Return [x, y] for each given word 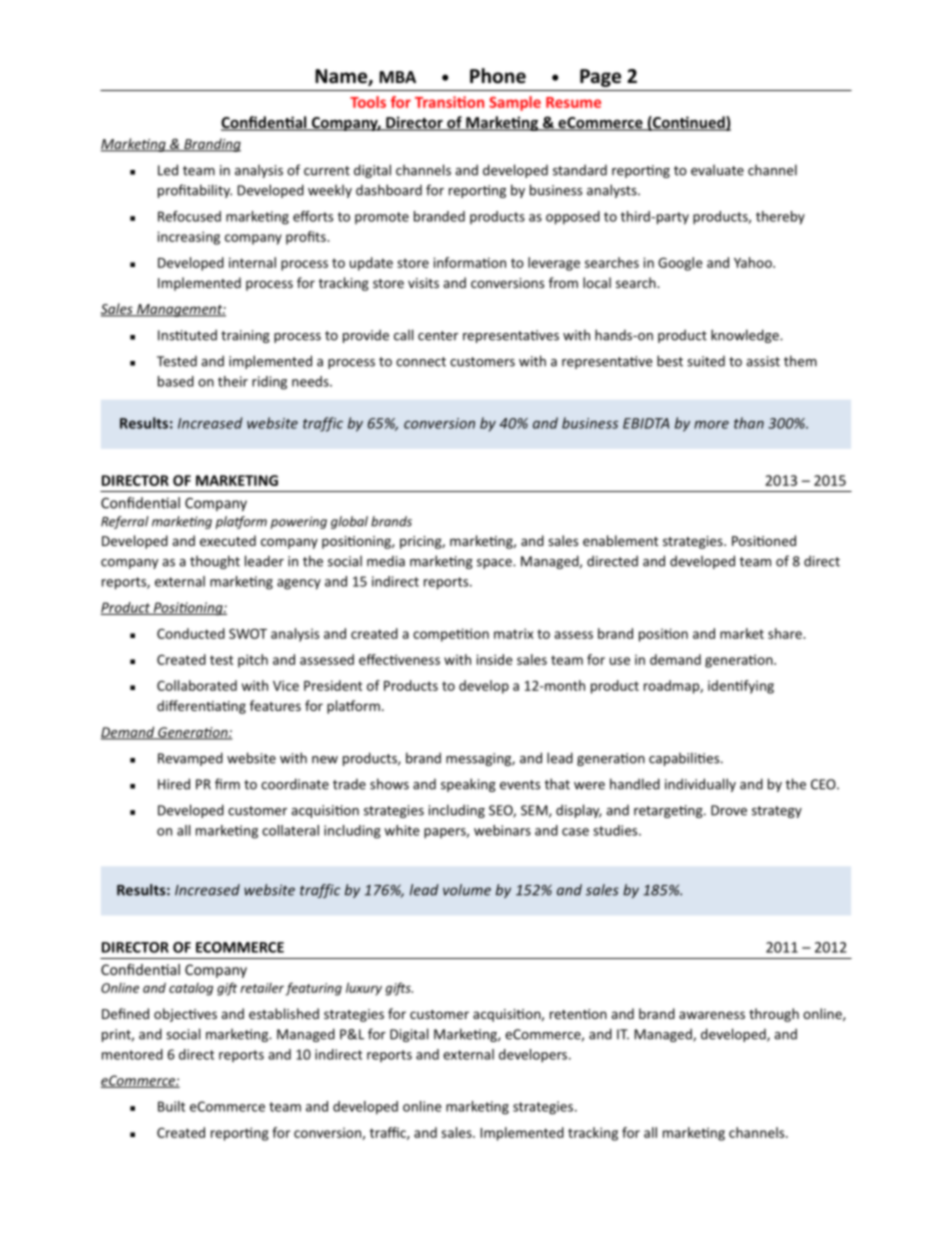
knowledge [746, 336]
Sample [515, 103]
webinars [502, 830]
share [786, 633]
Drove [729, 810]
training [245, 336]
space [495, 564]
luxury [364, 989]
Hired [174, 784]
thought [215, 562]
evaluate [717, 170]
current [327, 171]
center [438, 336]
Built [171, 1106]
